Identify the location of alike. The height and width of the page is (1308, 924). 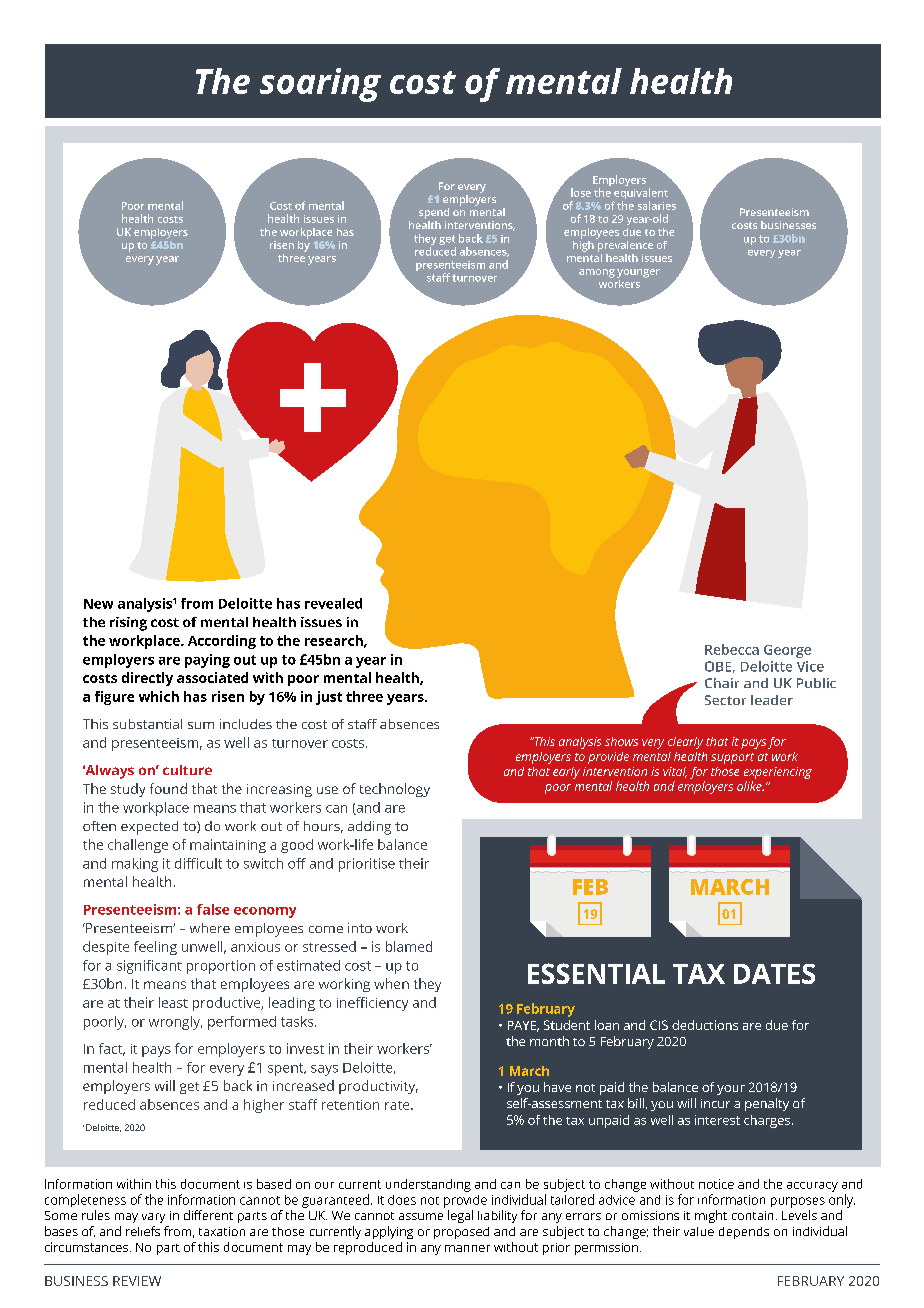
(750, 786).
